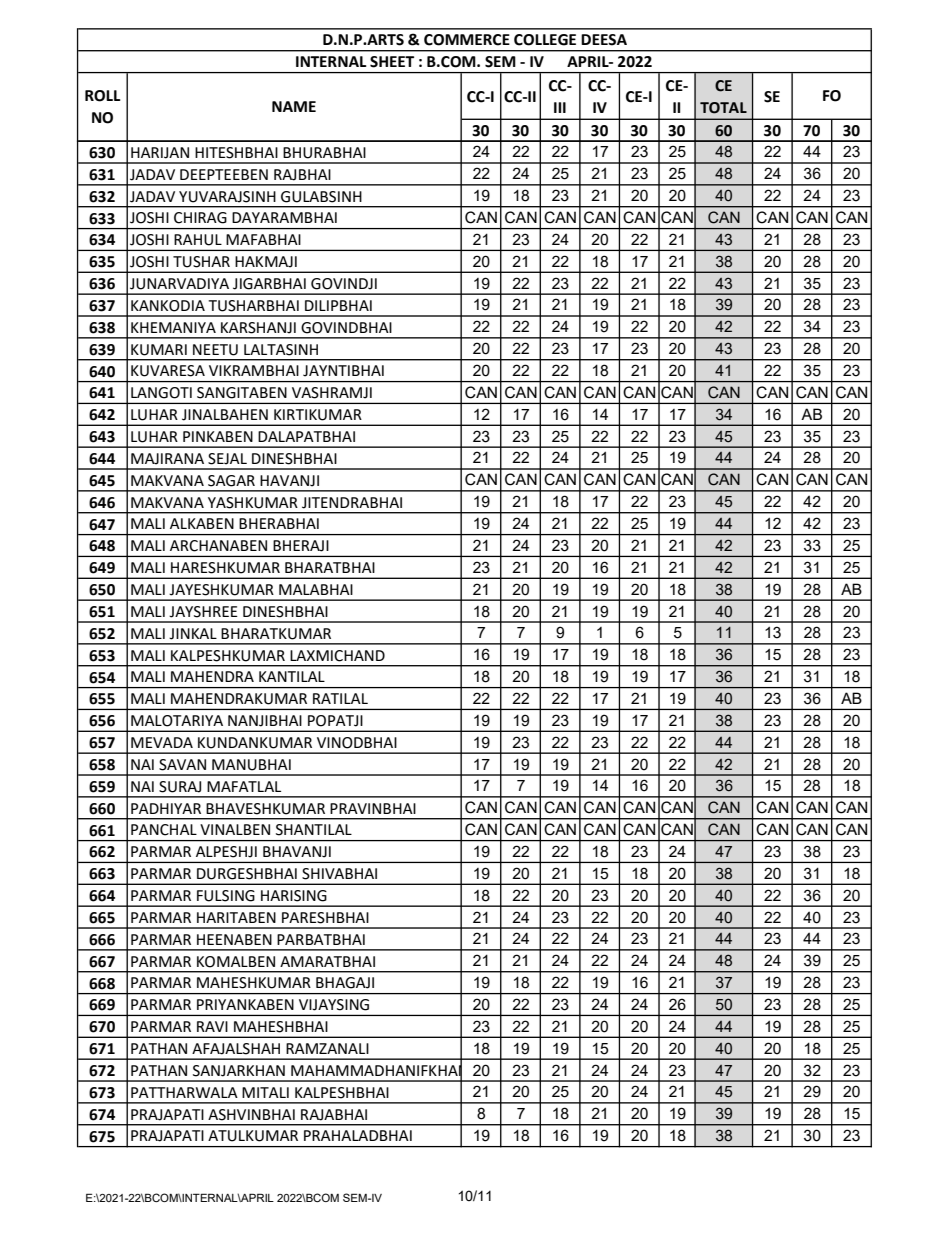 The image size is (952, 1233). Describe the element at coordinates (545, 40) in the screenshot. I see `COLLEGE` at that location.
